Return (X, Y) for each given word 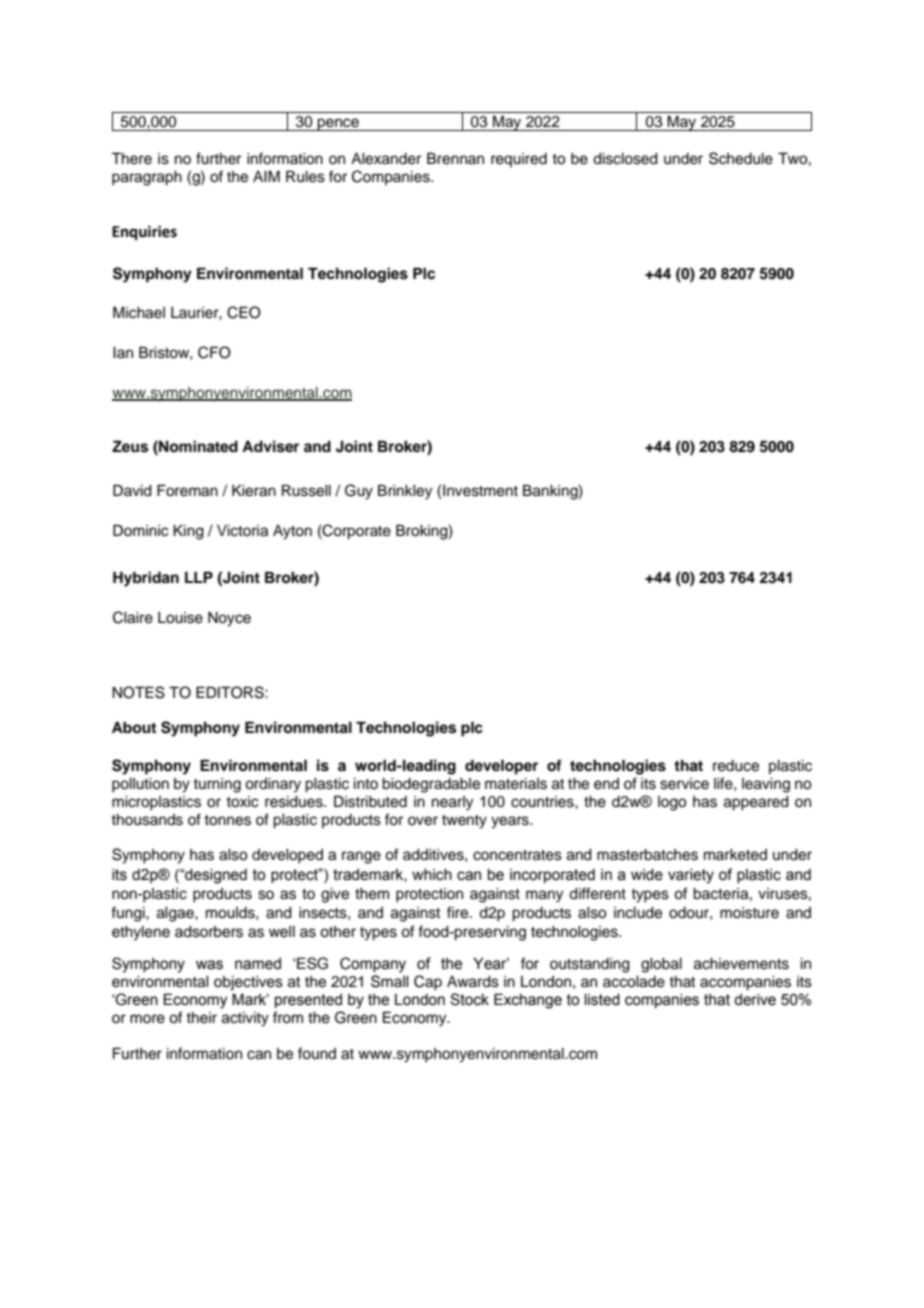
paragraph (147, 178)
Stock (469, 999)
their (201, 1018)
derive (755, 1000)
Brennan (455, 158)
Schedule (741, 158)
